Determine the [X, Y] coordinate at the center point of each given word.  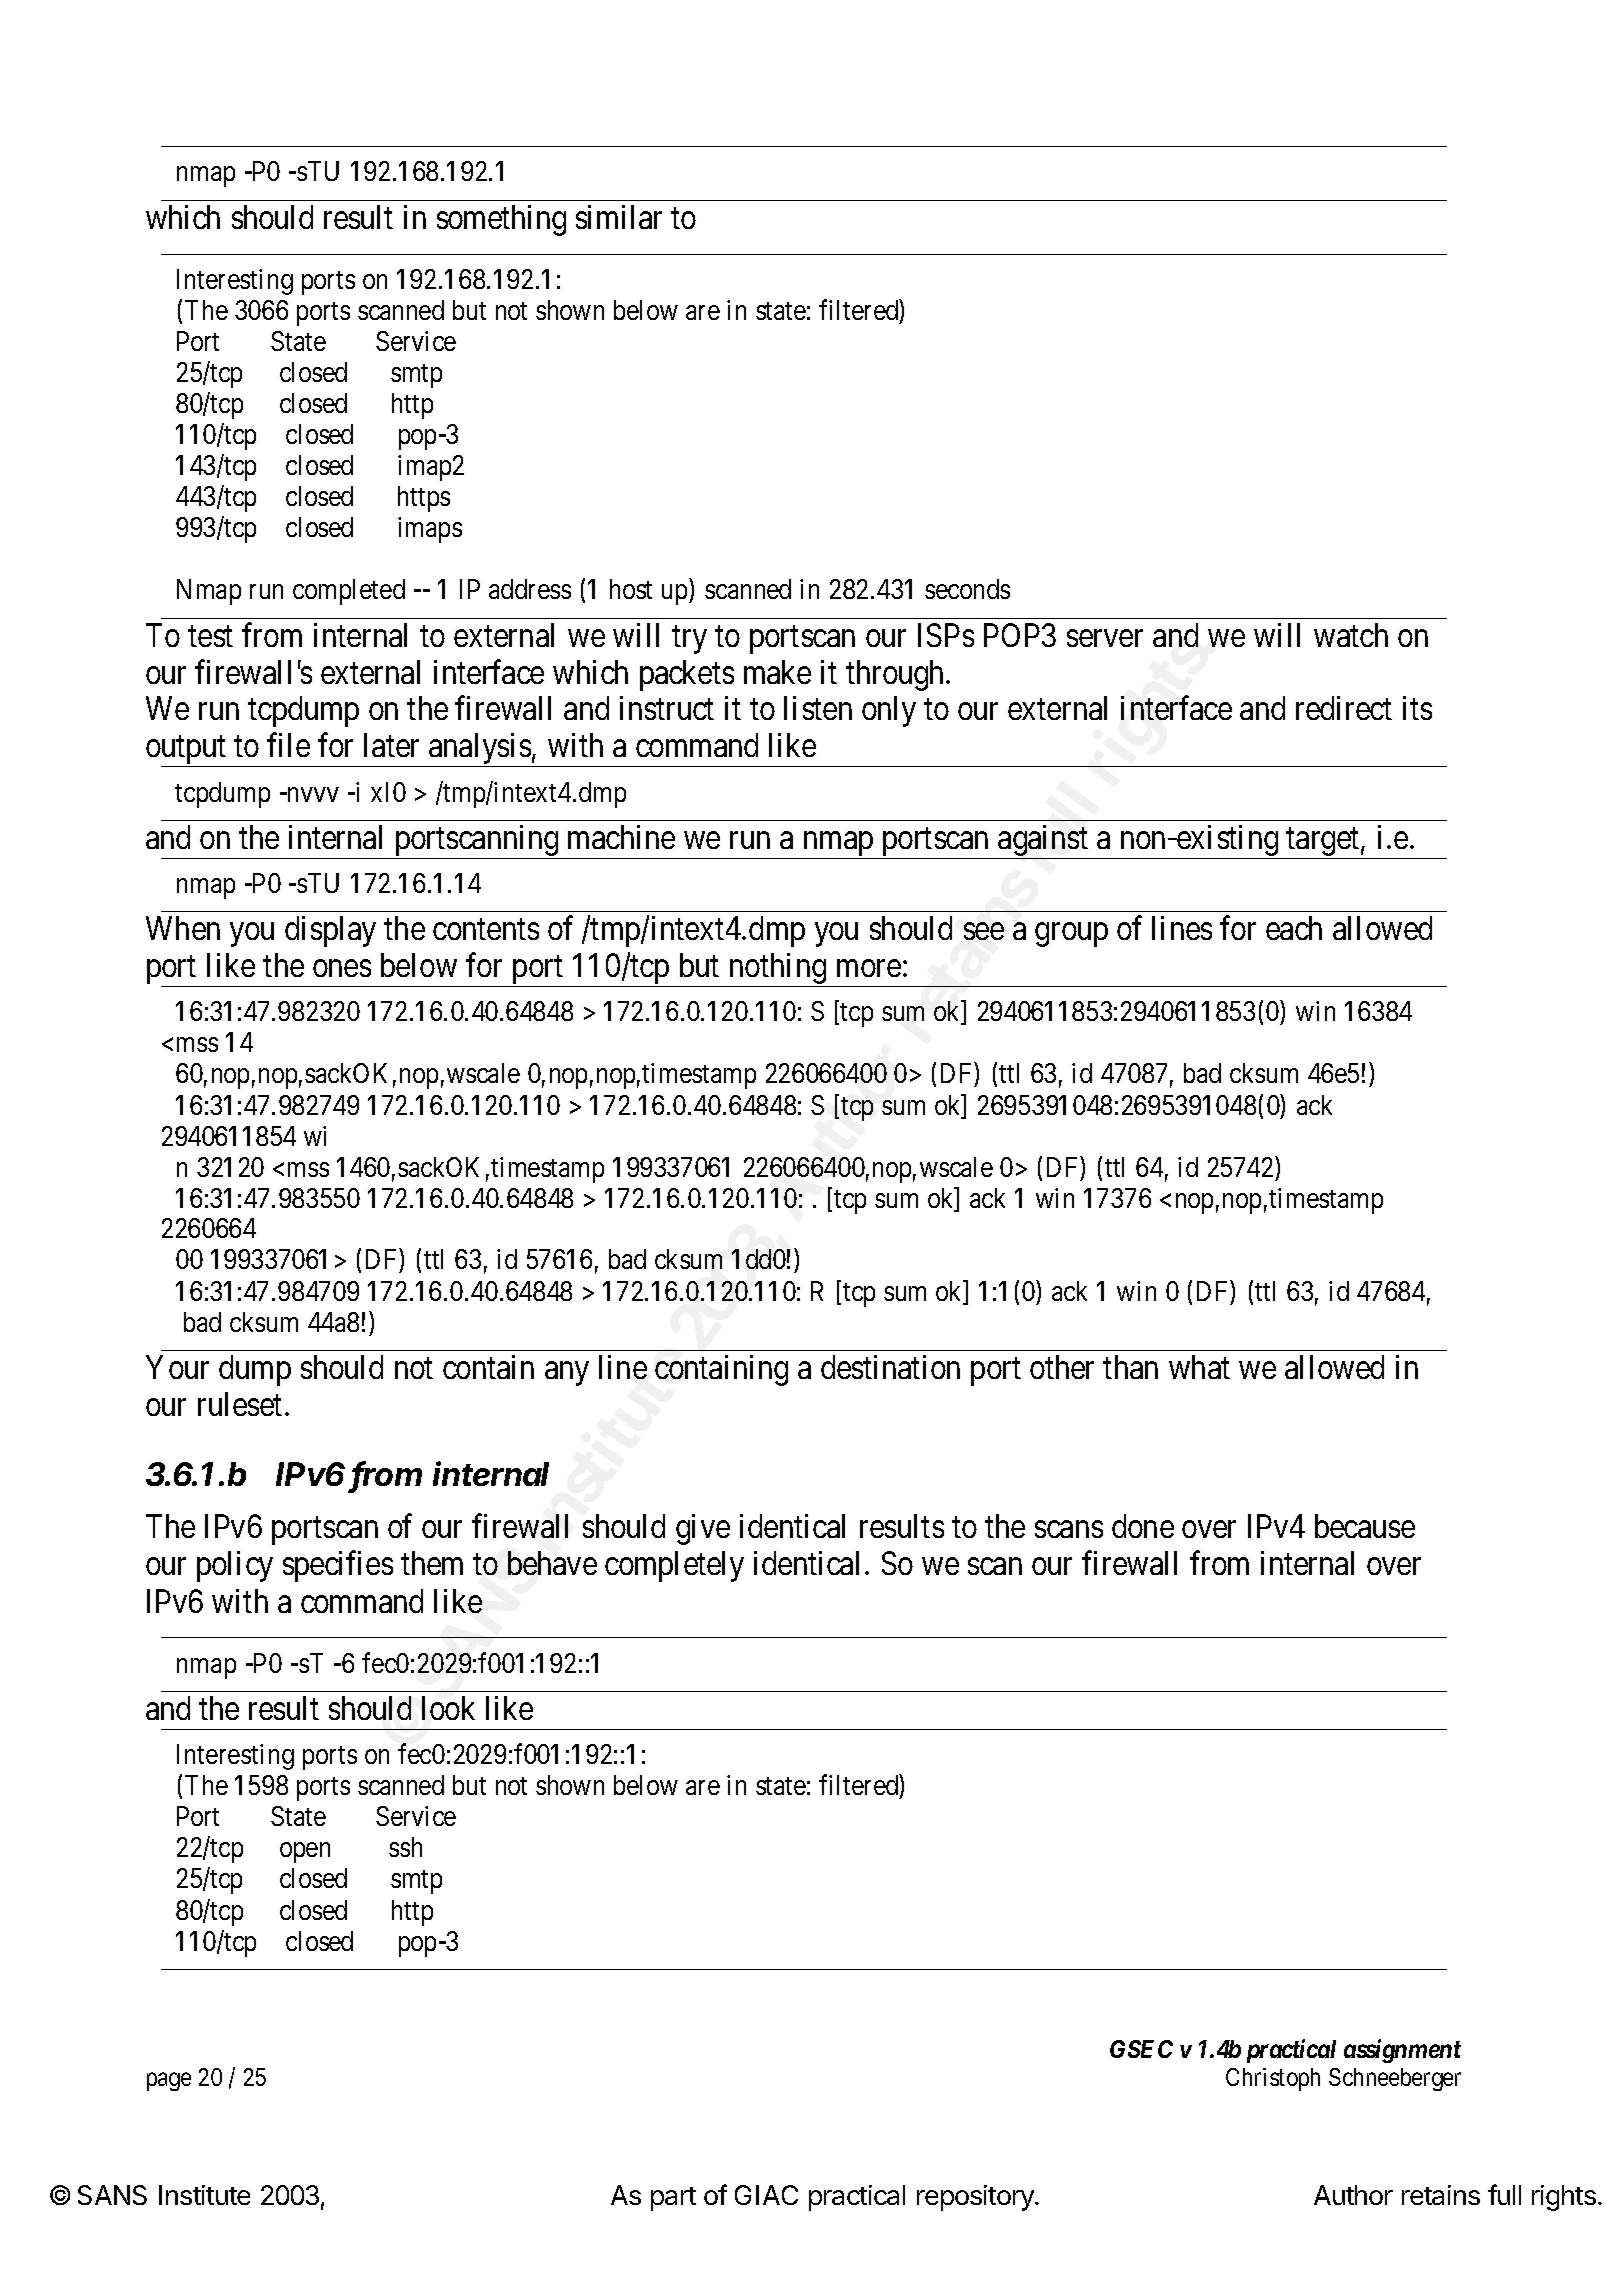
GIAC [766, 2195]
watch [1351, 635]
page [169, 2081]
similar [619, 217]
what [1199, 1367]
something [501, 220]
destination [890, 1367]
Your [177, 1367]
